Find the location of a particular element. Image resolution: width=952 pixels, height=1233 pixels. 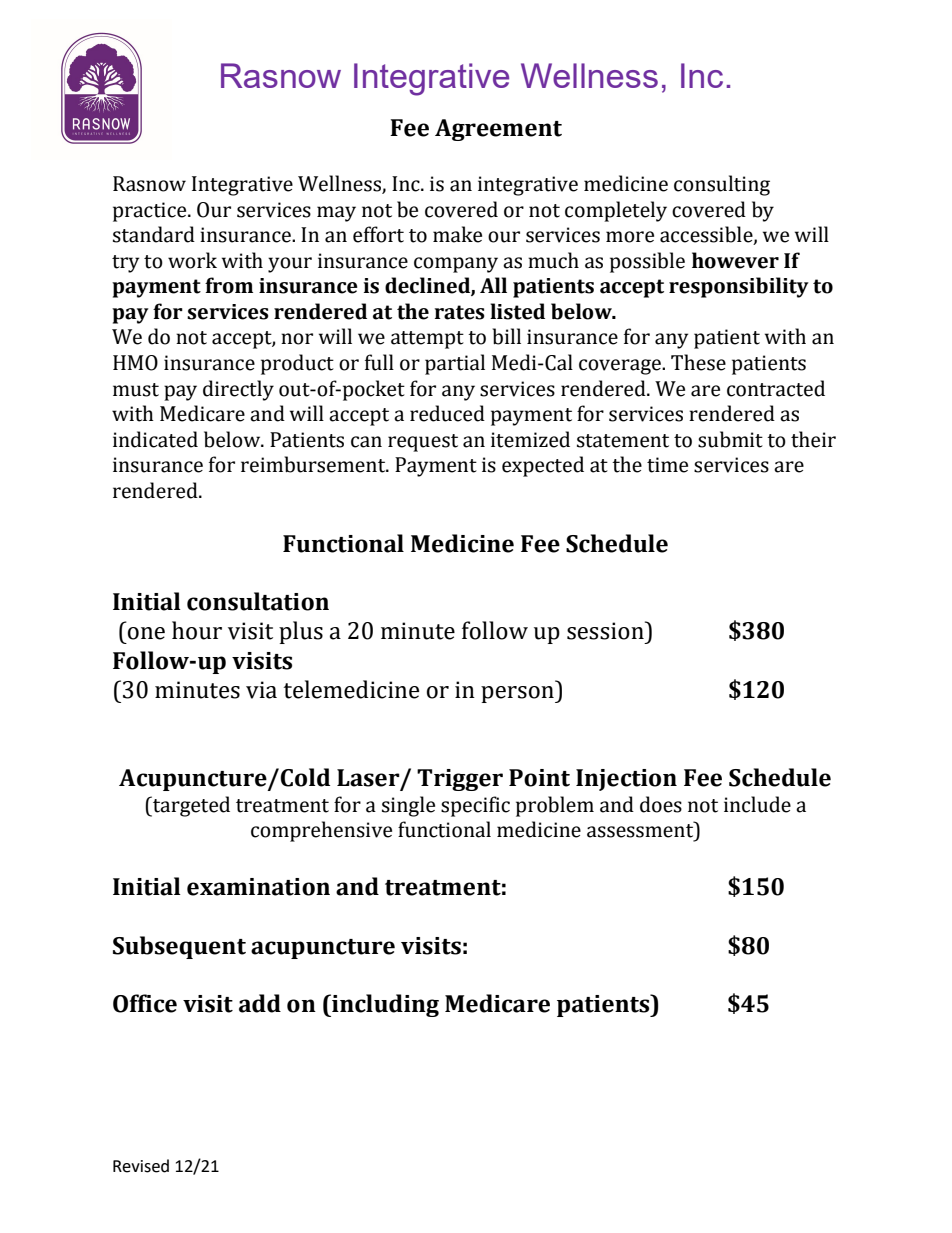

person is located at coordinates (518, 694).
